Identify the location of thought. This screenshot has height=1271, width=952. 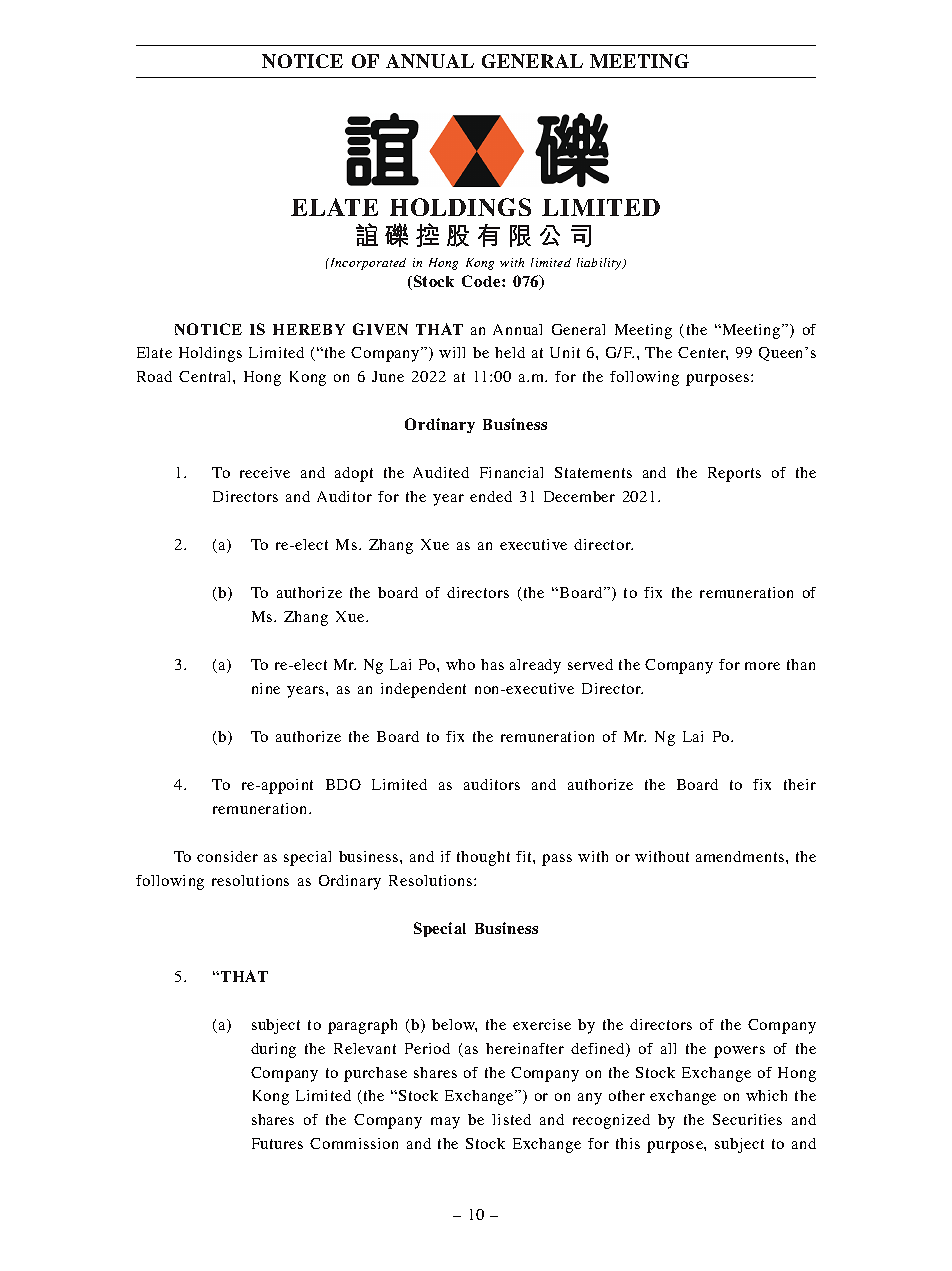
(483, 858).
